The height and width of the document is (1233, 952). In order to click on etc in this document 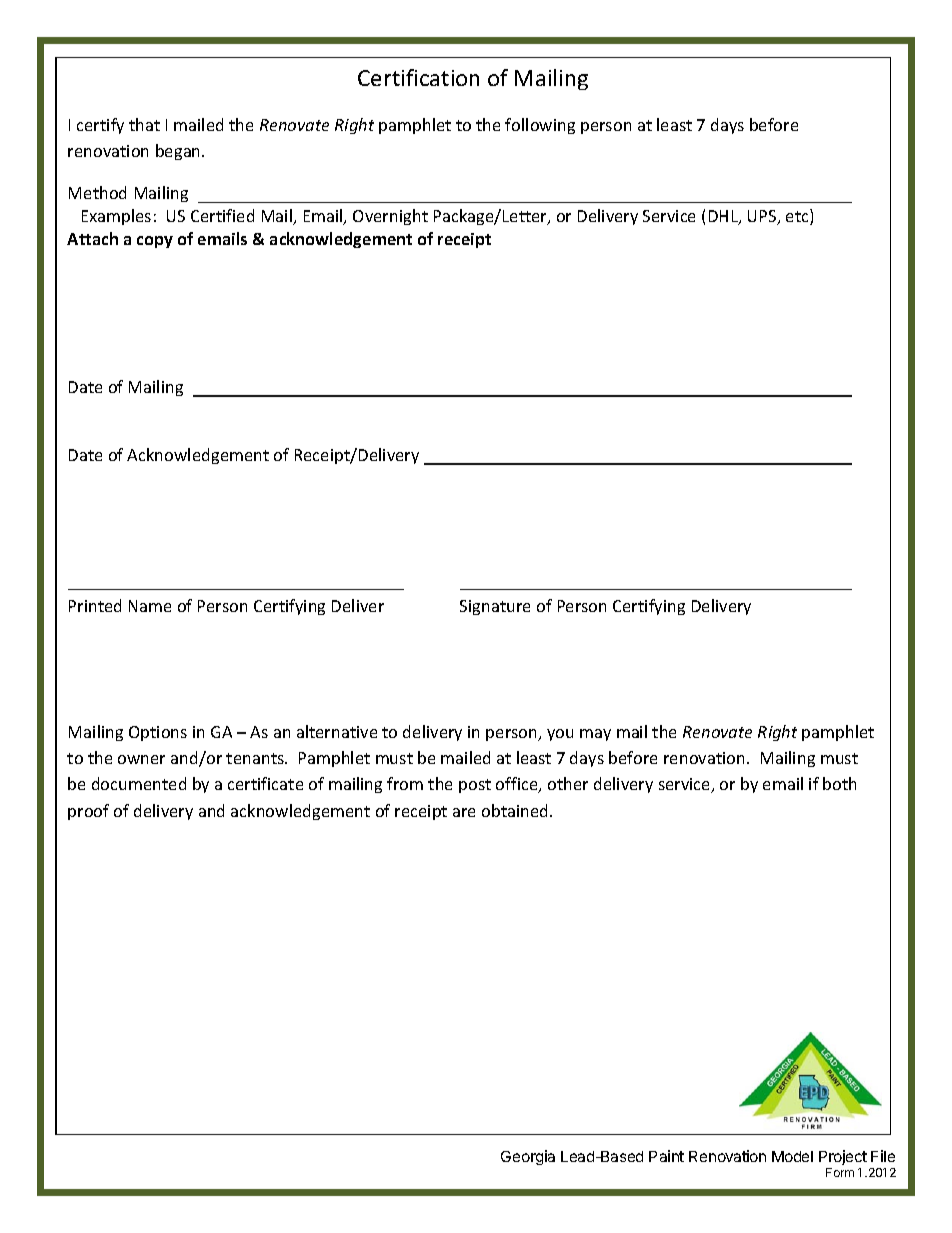, I will do `click(798, 217)`.
